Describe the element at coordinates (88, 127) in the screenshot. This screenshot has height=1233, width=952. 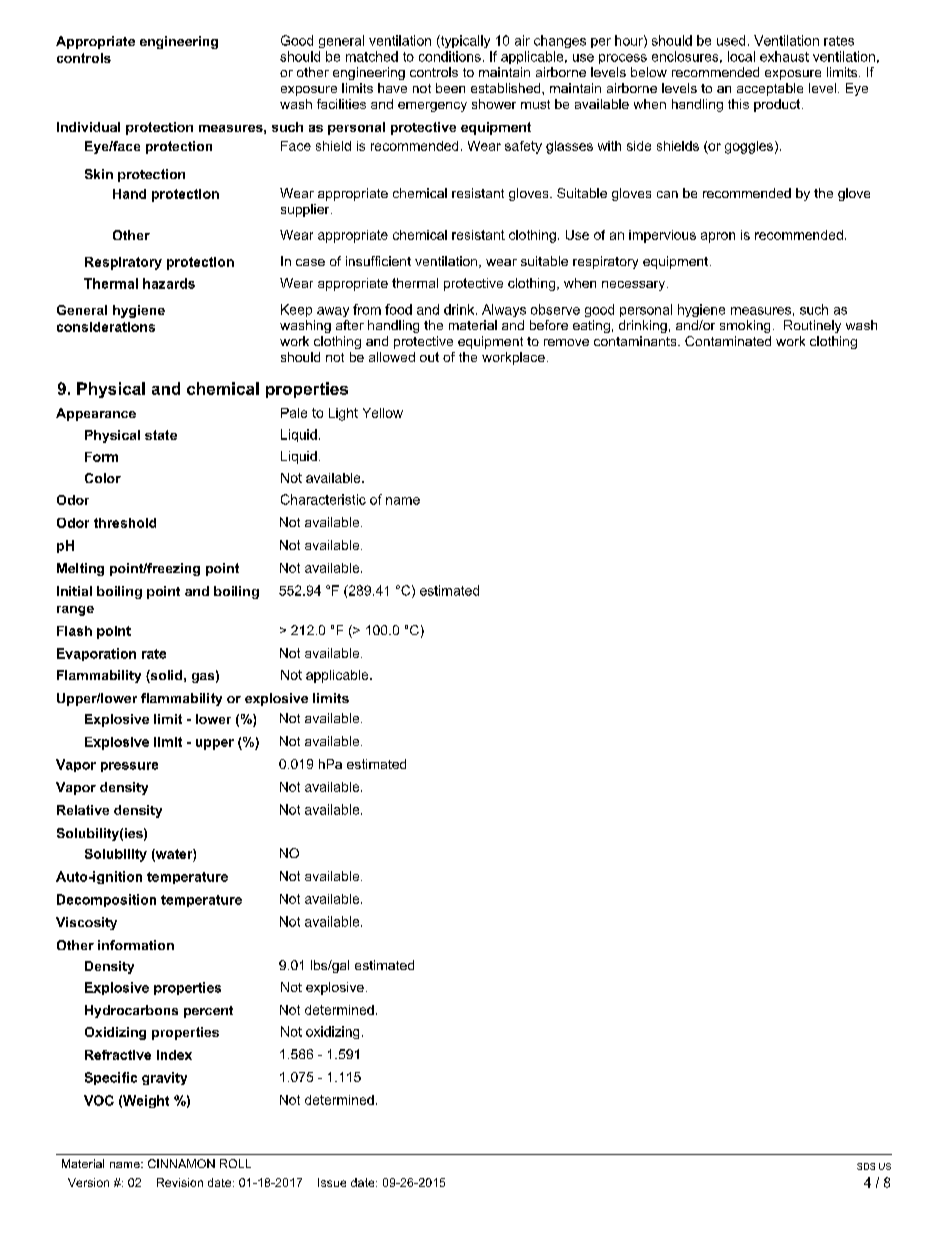
I see `Individual` at that location.
